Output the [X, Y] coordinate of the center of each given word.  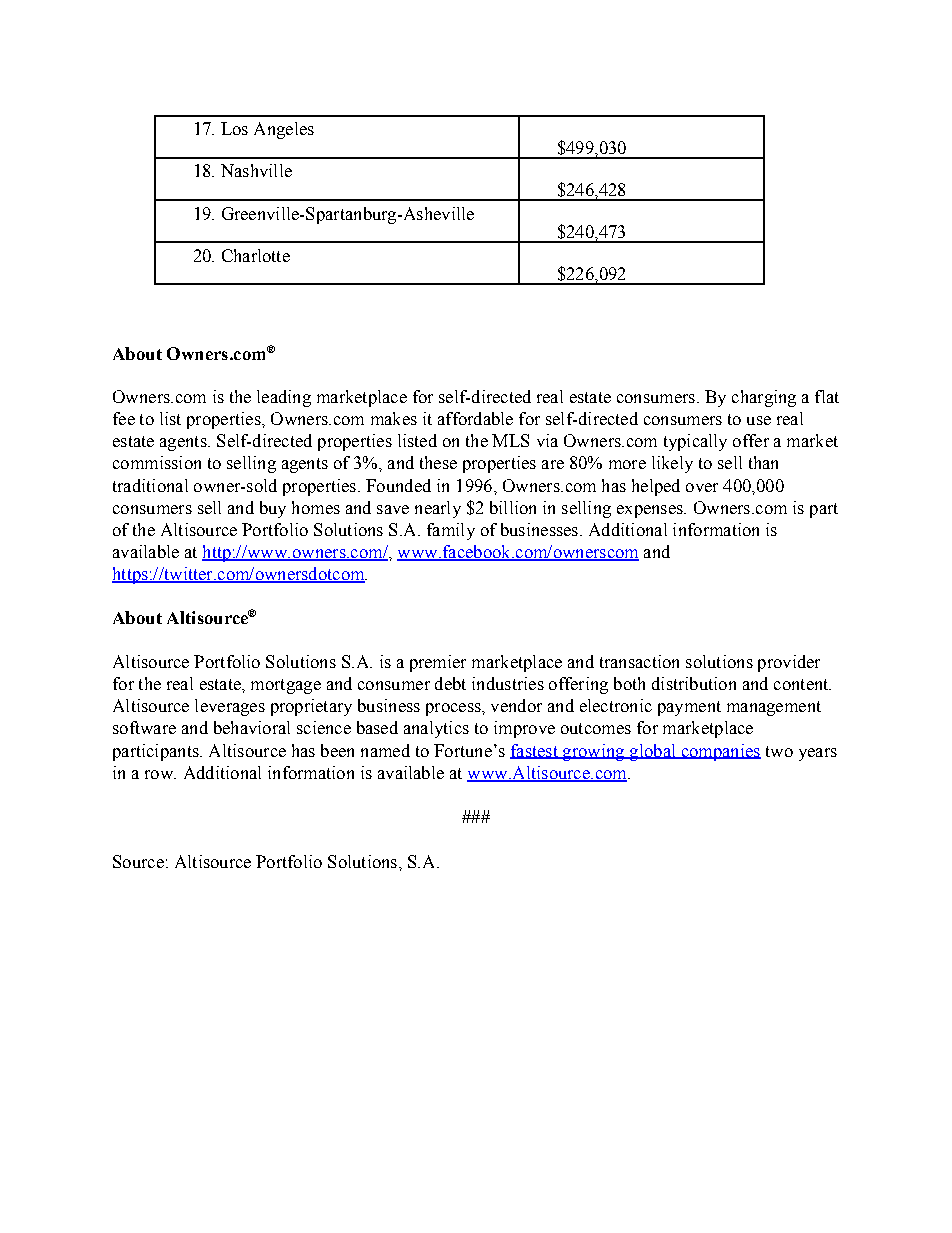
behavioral [252, 727]
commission [157, 462]
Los [234, 128]
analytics [436, 729]
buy [273, 509]
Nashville [256, 170]
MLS [510, 440]
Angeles [284, 130]
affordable [475, 418]
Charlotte [256, 255]
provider [789, 663]
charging [764, 398]
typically [695, 442]
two [779, 751]
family [451, 531]
